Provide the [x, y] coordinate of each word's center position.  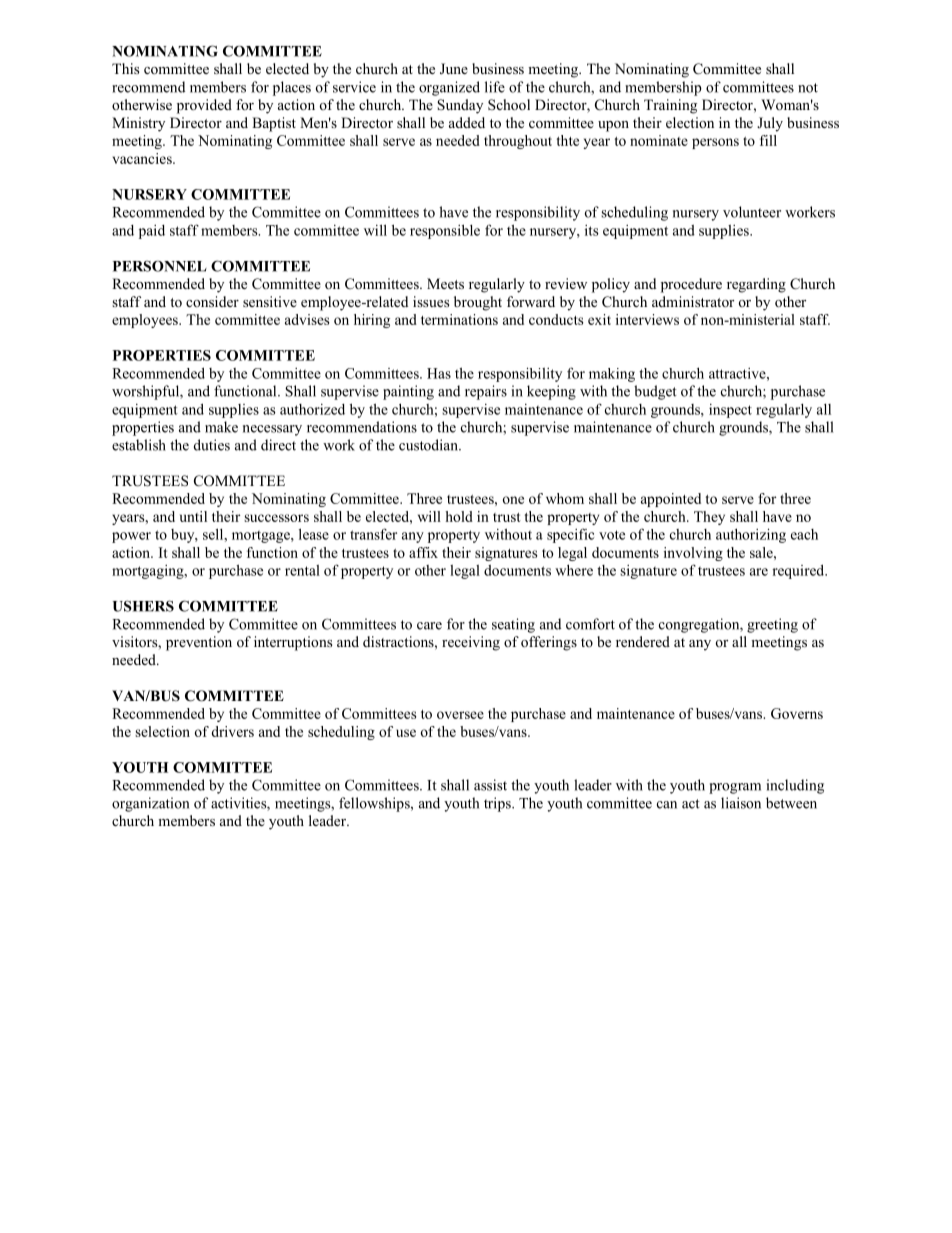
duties [212, 445]
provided [204, 106]
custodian [429, 445]
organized [449, 88]
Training [670, 106]
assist [490, 785]
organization [150, 804]
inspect [730, 411]
